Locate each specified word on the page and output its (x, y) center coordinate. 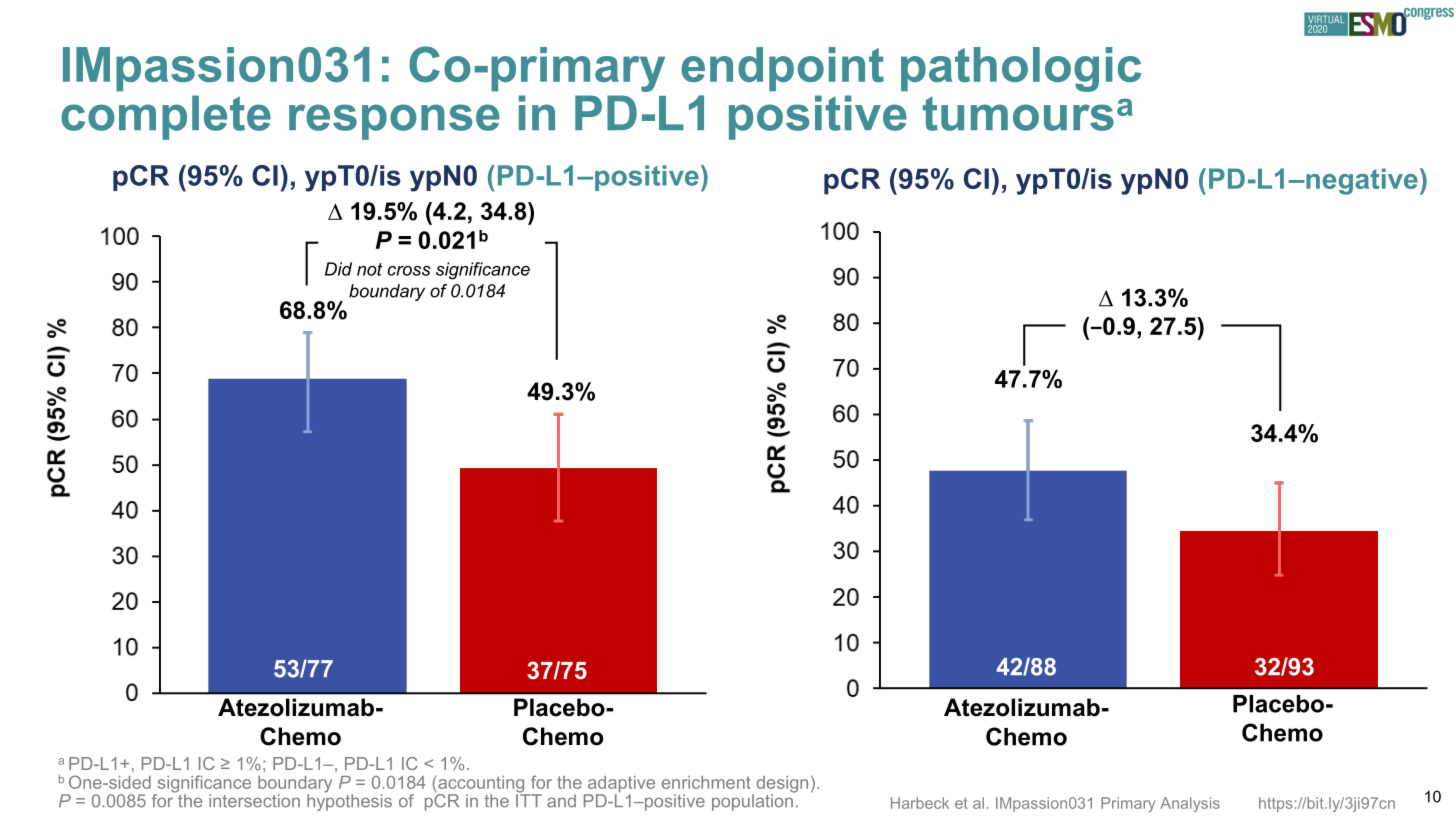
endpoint (782, 69)
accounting (481, 785)
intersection (254, 801)
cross (409, 271)
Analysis (1190, 804)
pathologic (1021, 69)
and (561, 801)
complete (166, 117)
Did (338, 269)
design (782, 785)
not (370, 269)
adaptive (620, 785)
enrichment (706, 782)
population (753, 801)
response (394, 122)
